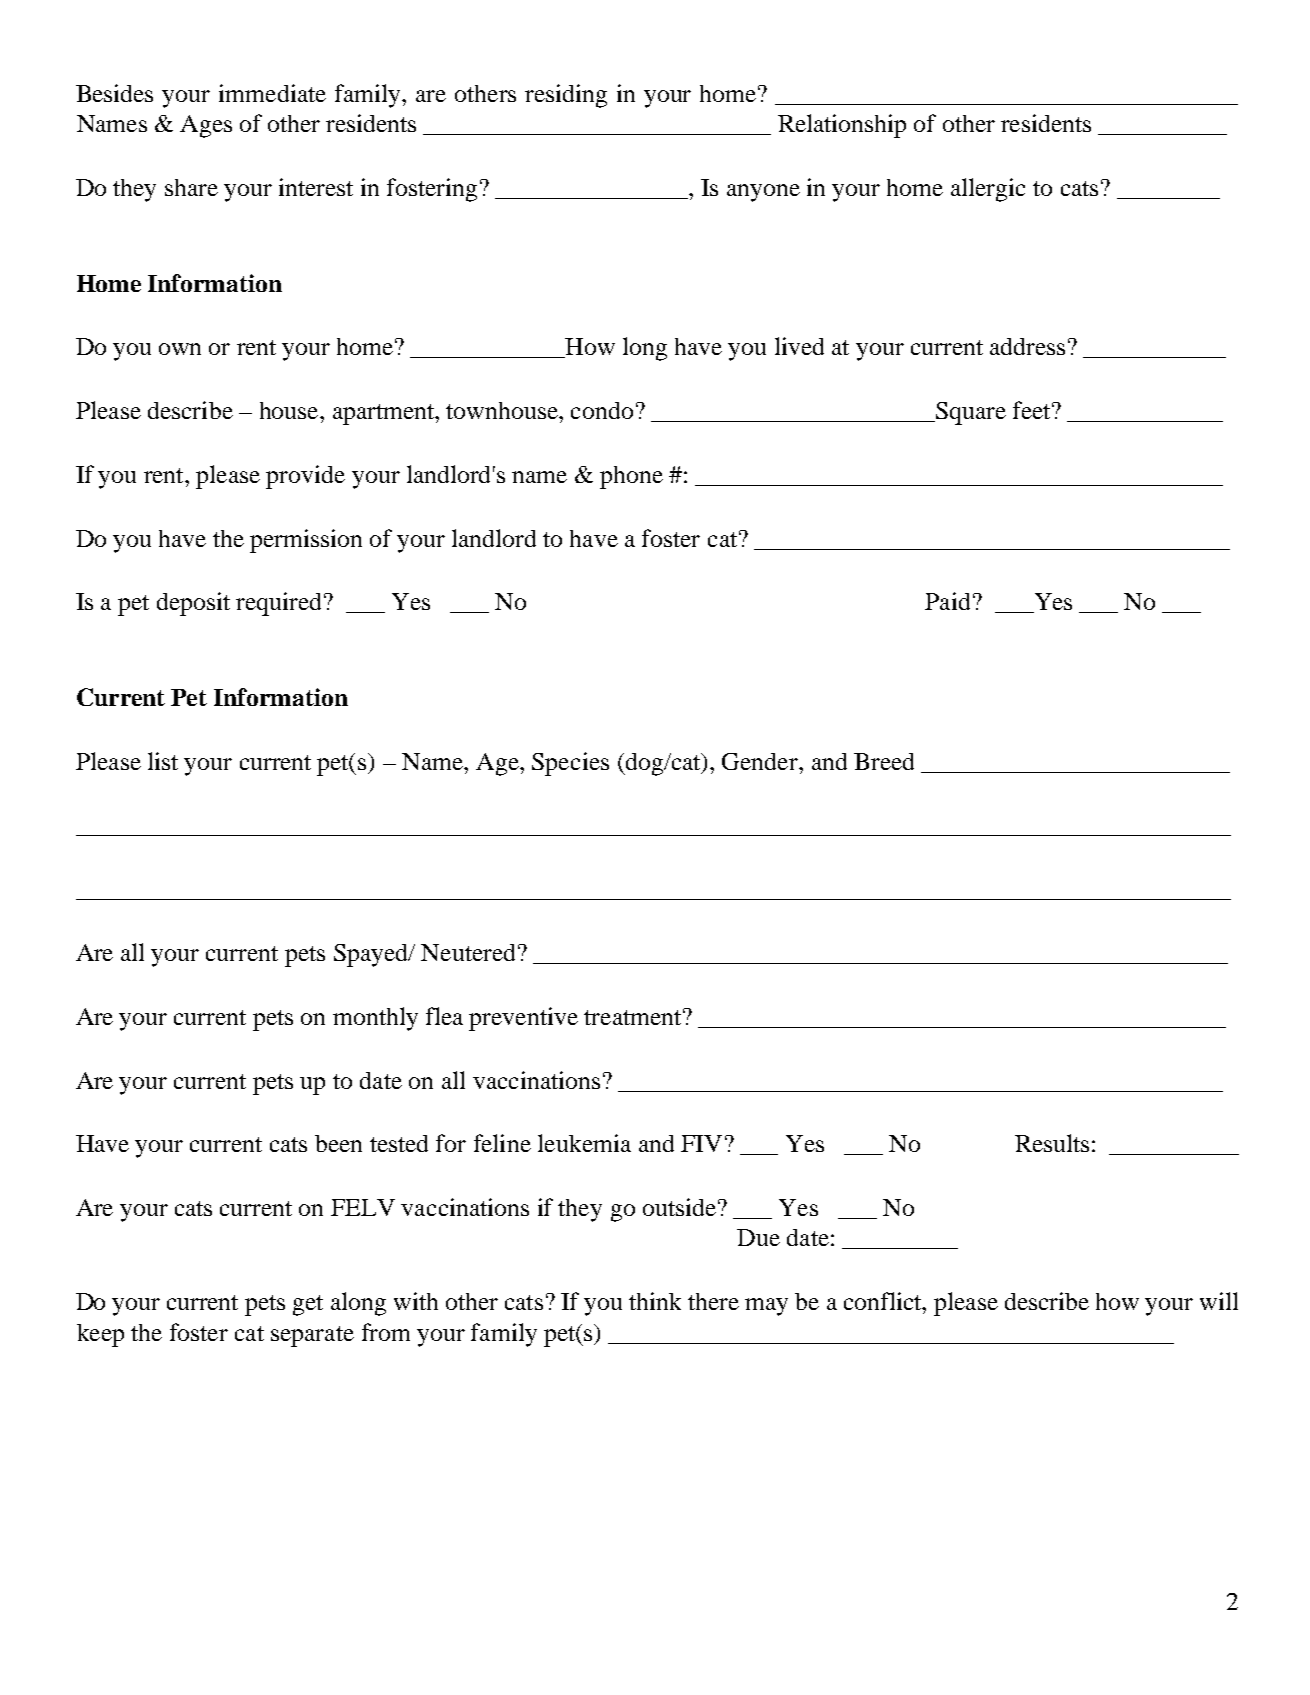 The height and width of the screenshot is (1695, 1310). Describe the element at coordinates (655, 1301) in the screenshot. I see `think` at that location.
